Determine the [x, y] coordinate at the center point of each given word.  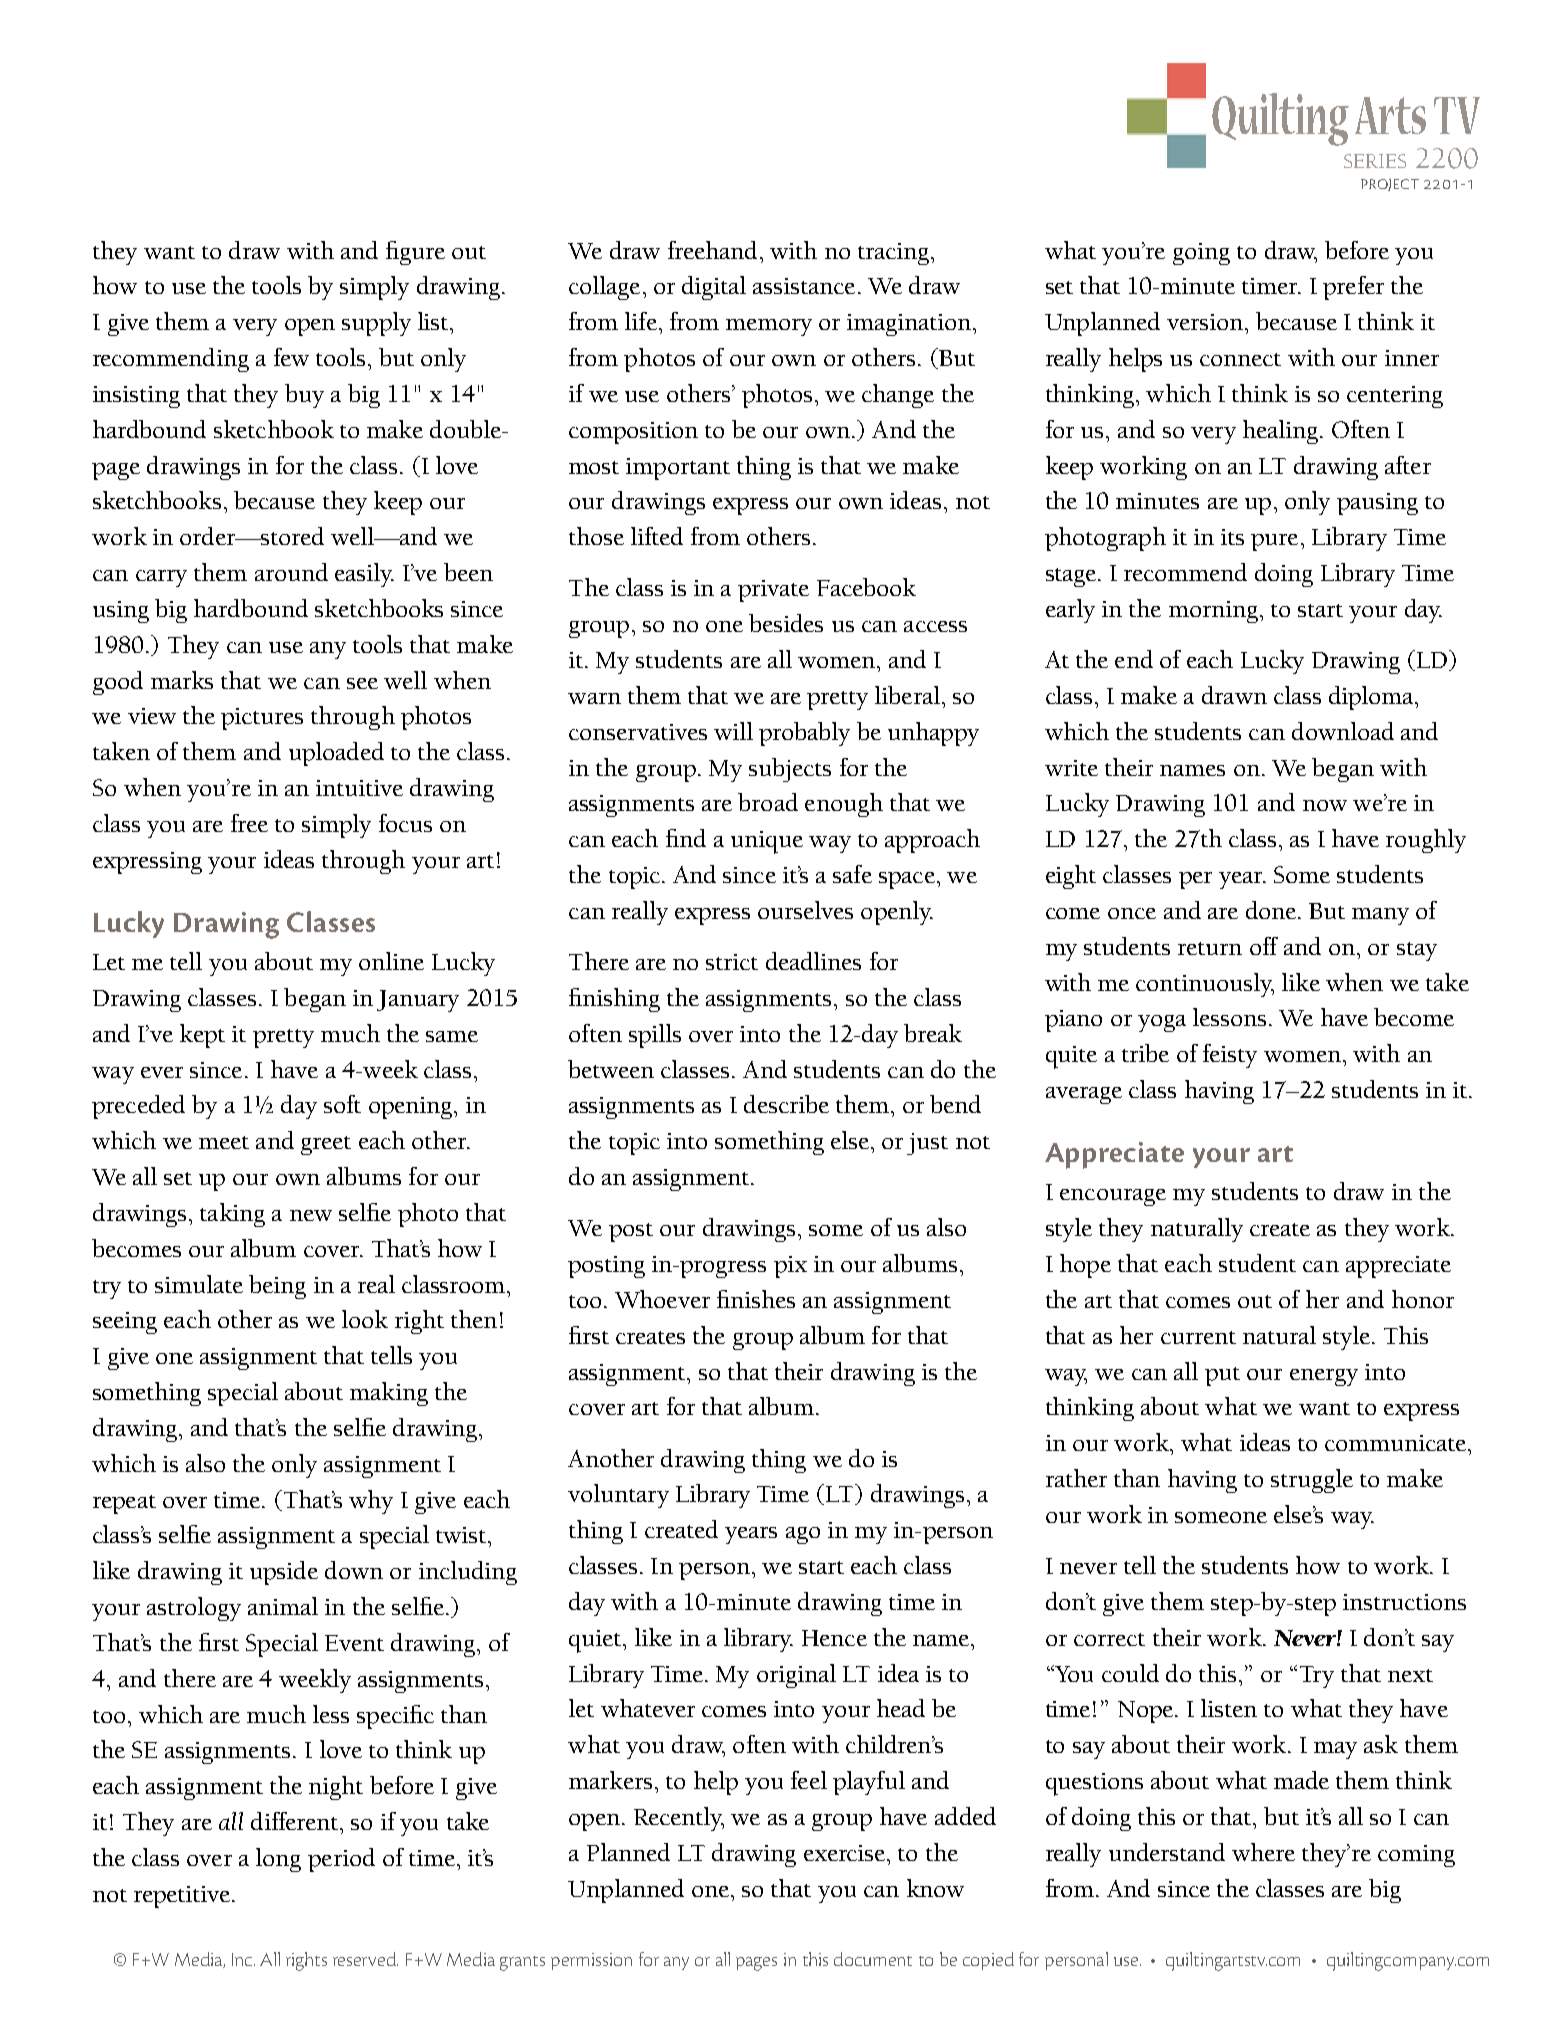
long [278, 1860]
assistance [804, 286]
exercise [844, 1853]
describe [786, 1104]
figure [415, 253]
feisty [1230, 1056]
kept [202, 1036]
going [1201, 254]
